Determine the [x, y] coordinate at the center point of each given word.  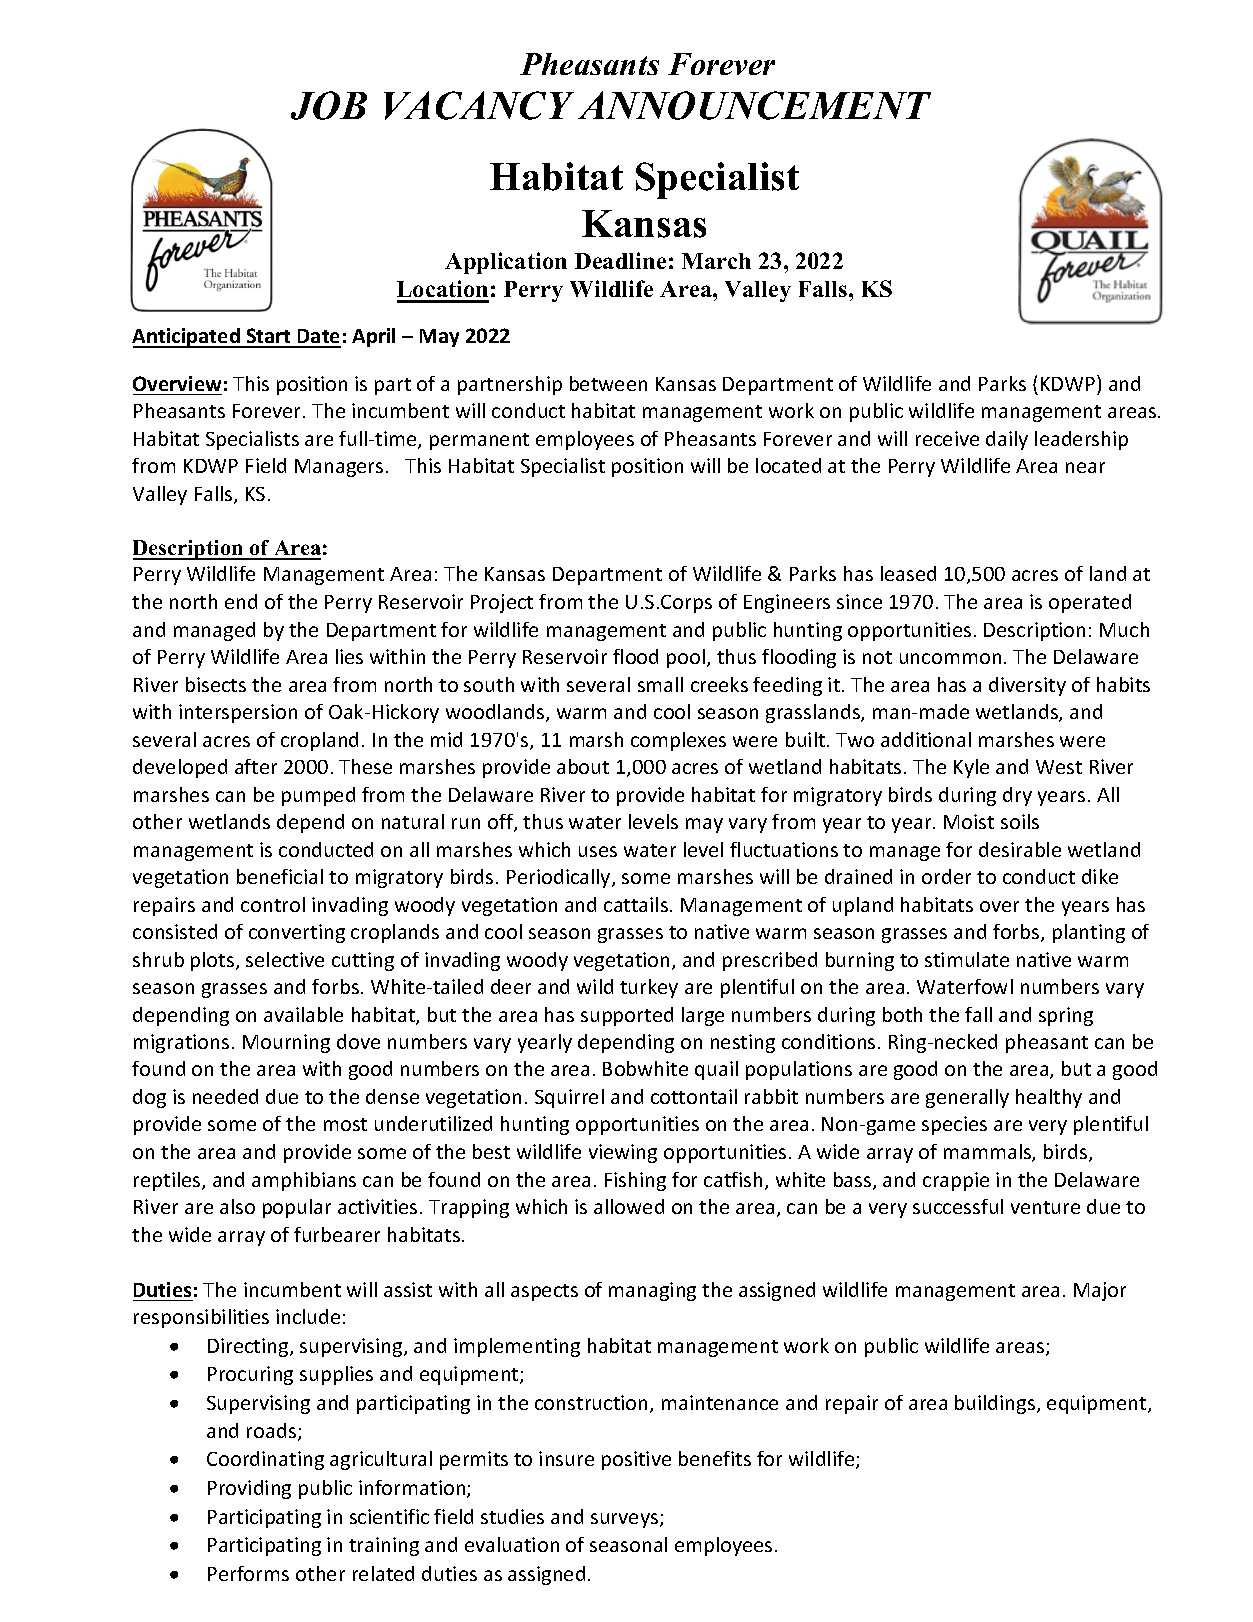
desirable [1020, 849]
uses [598, 851]
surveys [626, 1520]
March [716, 261]
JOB [329, 105]
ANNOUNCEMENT [754, 105]
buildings [996, 1404]
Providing [249, 1489]
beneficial [280, 876]
